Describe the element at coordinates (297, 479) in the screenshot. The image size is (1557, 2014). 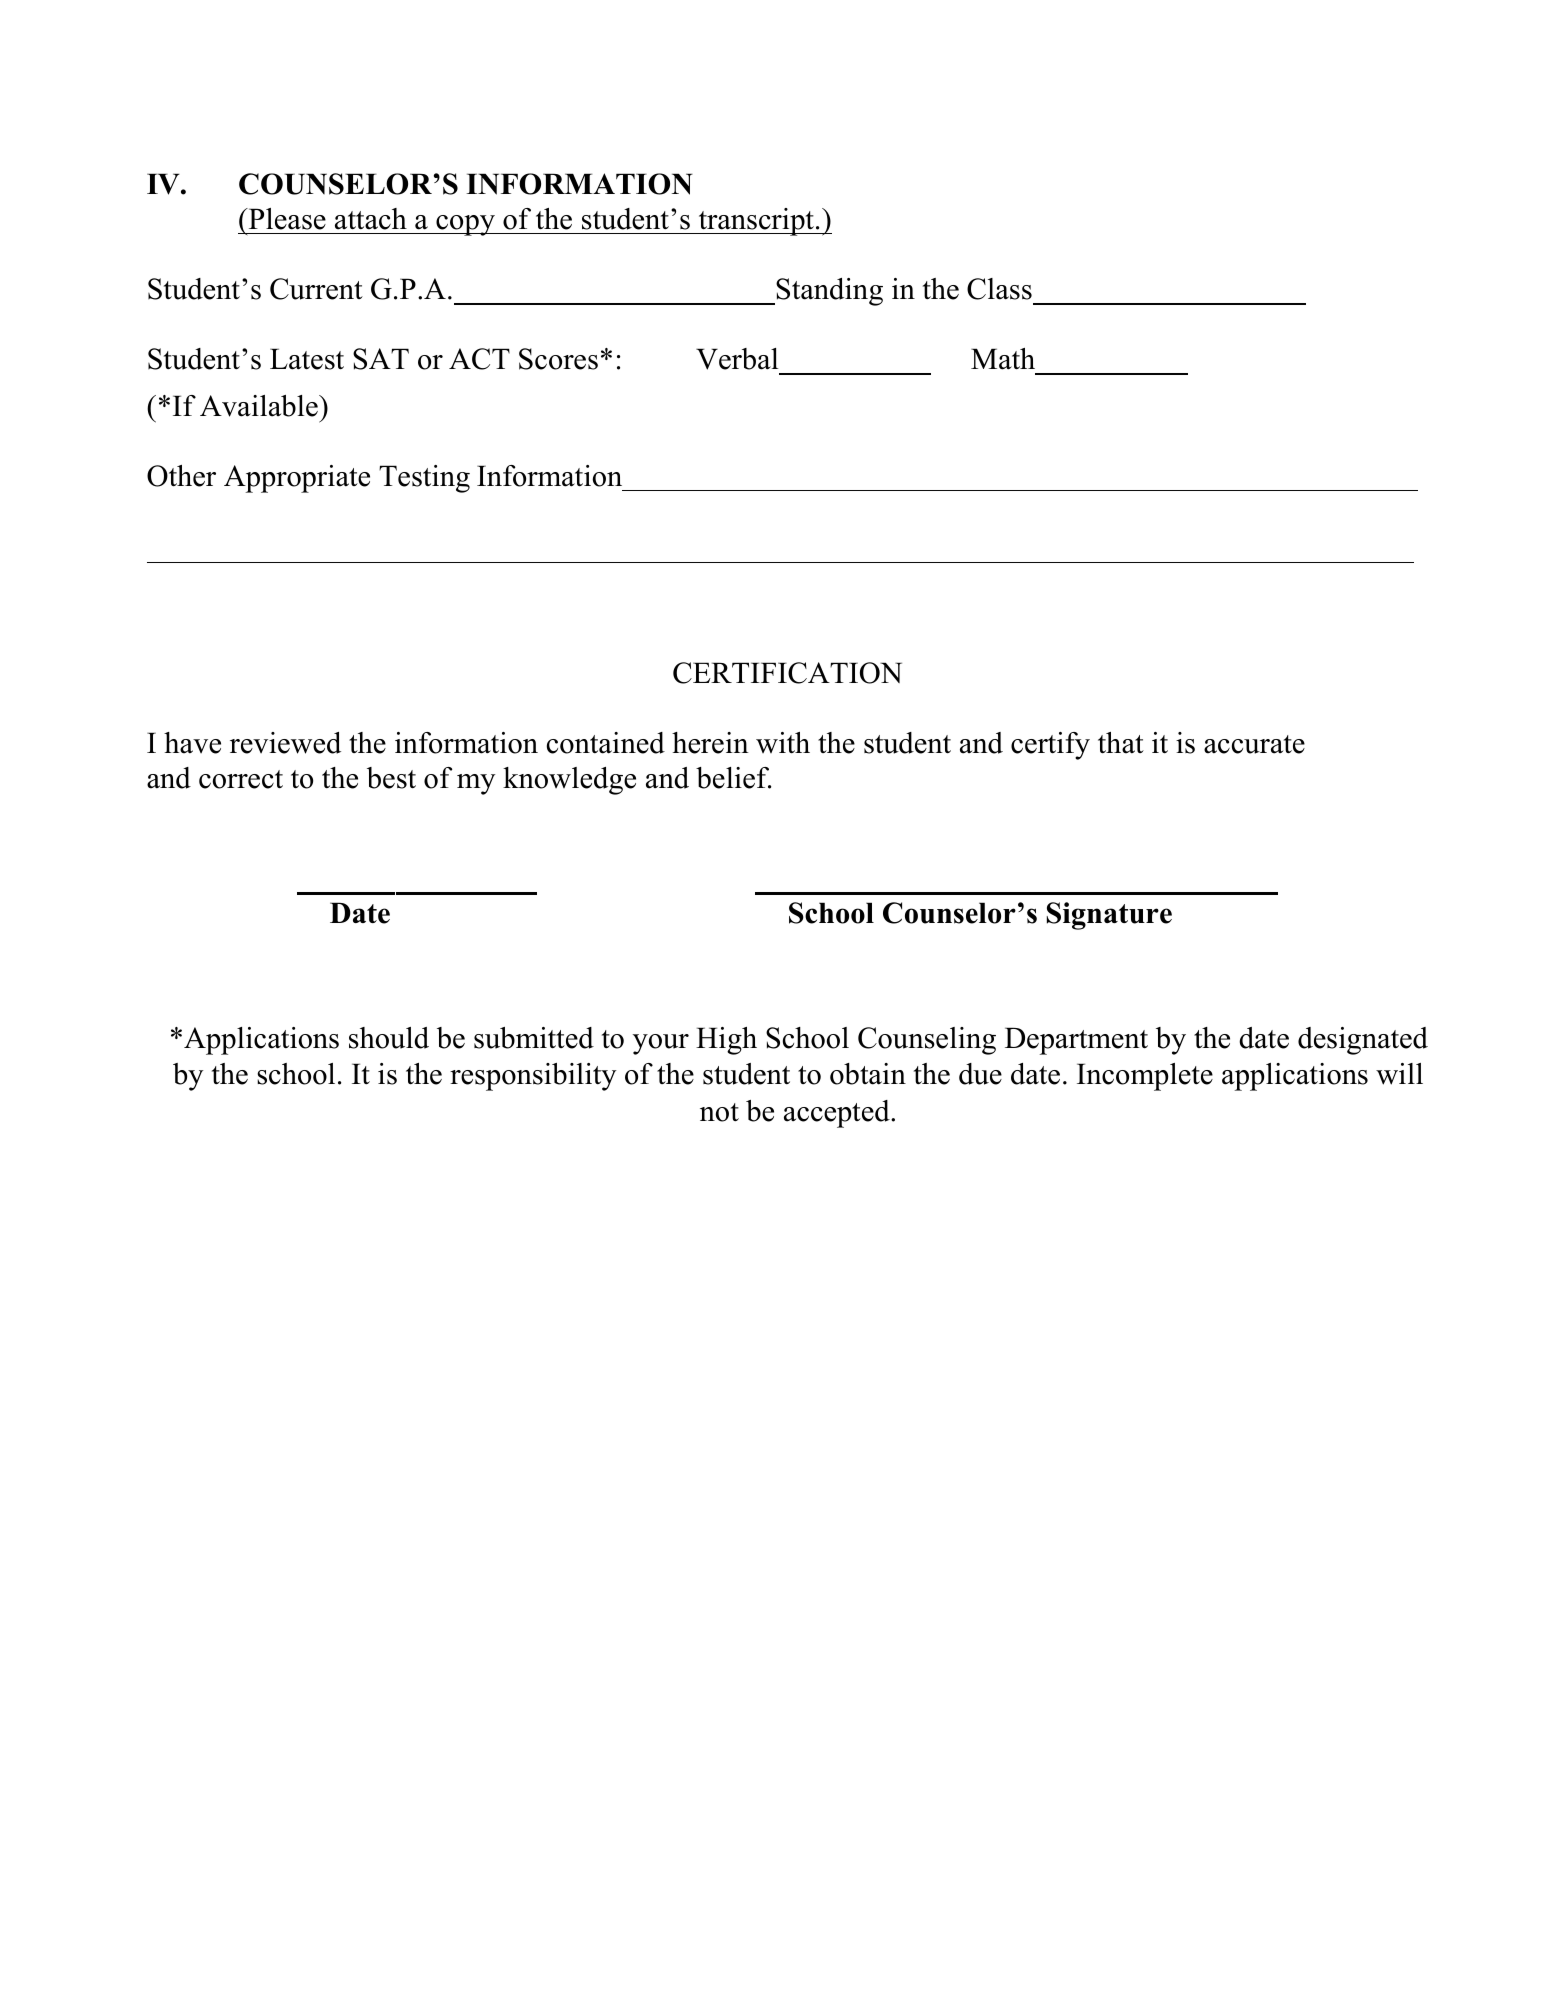
I see `Appropriate` at that location.
